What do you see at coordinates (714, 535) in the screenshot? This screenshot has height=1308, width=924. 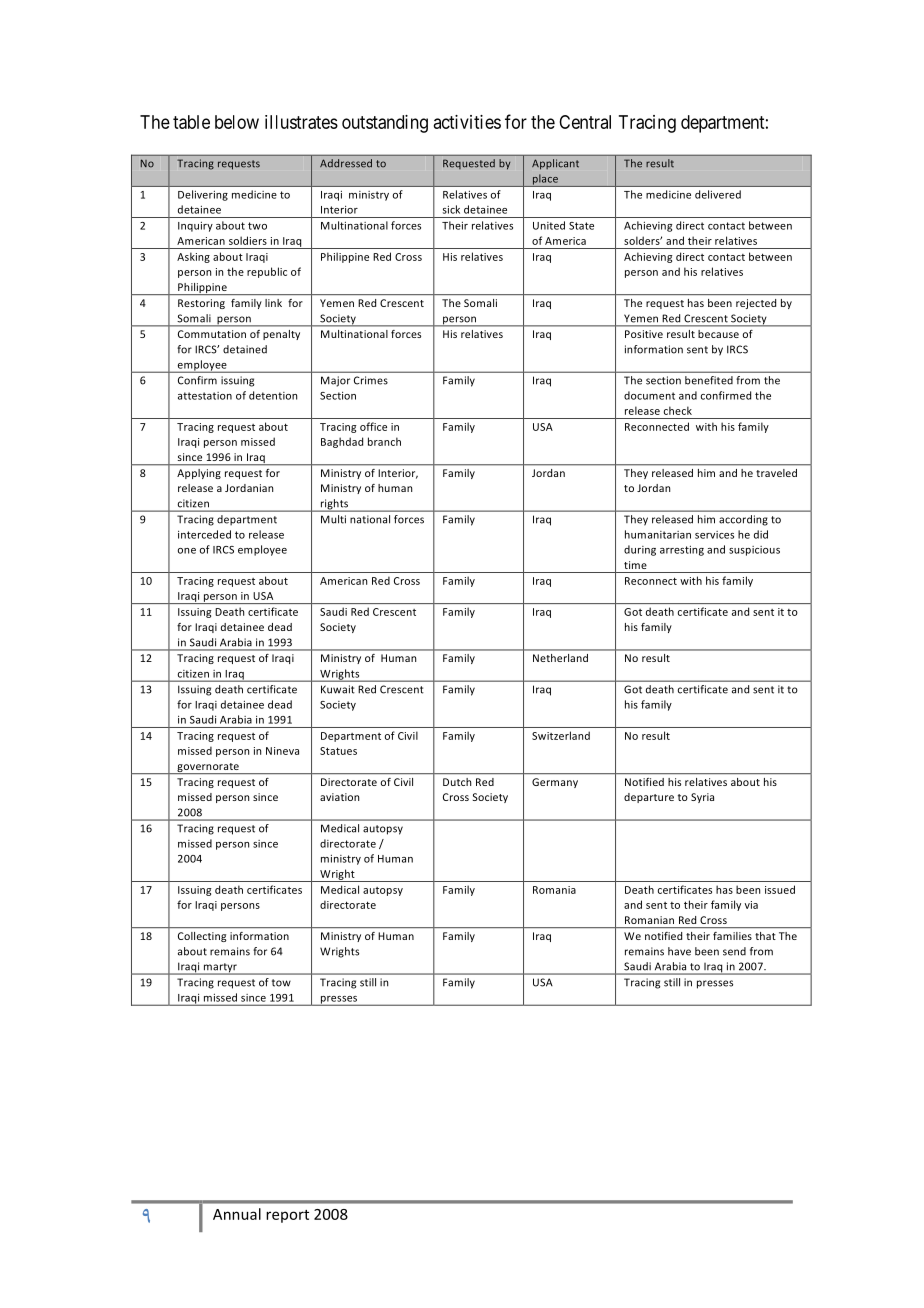 I see `services` at bounding box center [714, 535].
